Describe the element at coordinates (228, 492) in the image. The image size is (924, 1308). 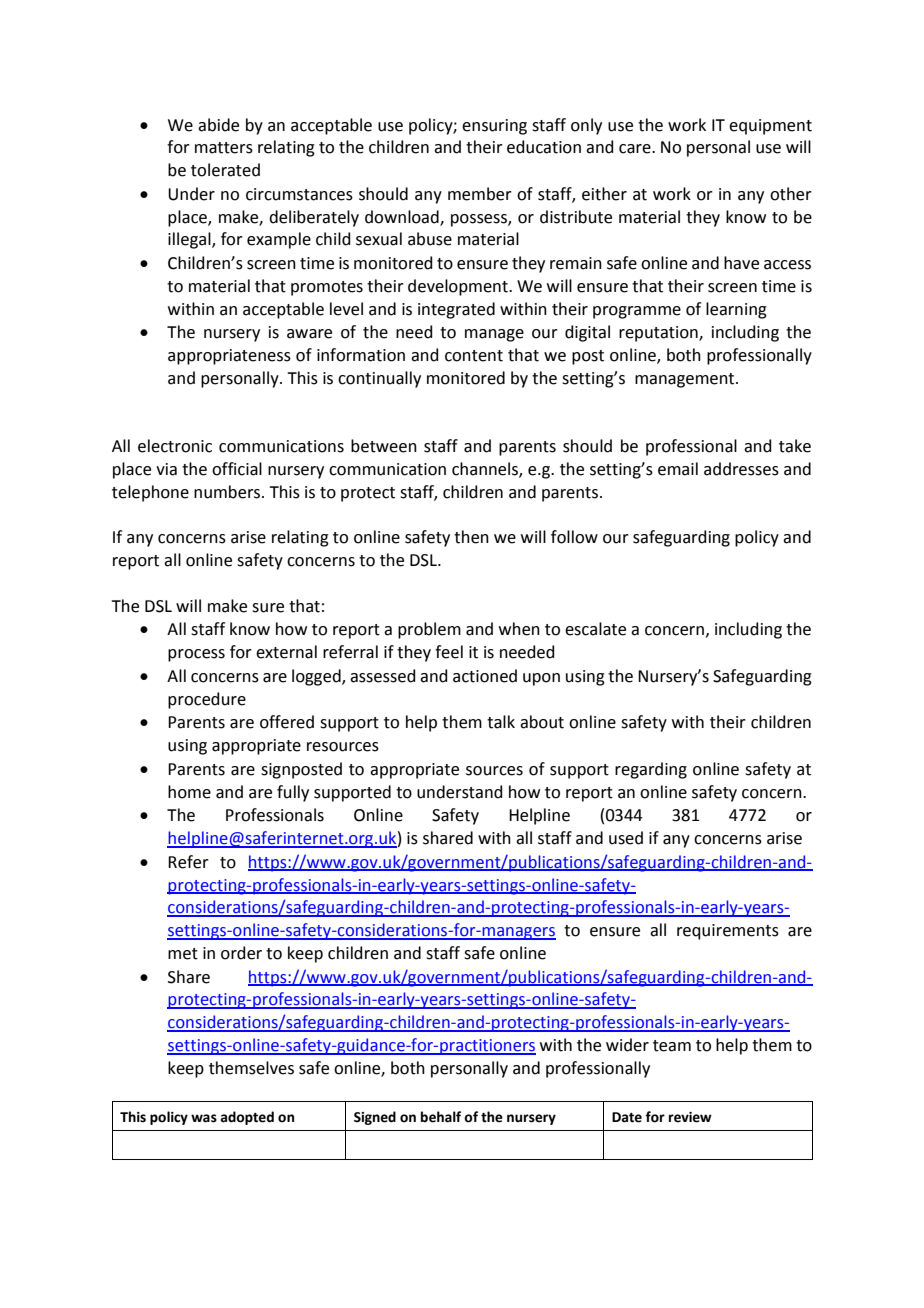
I see `numbers` at that location.
